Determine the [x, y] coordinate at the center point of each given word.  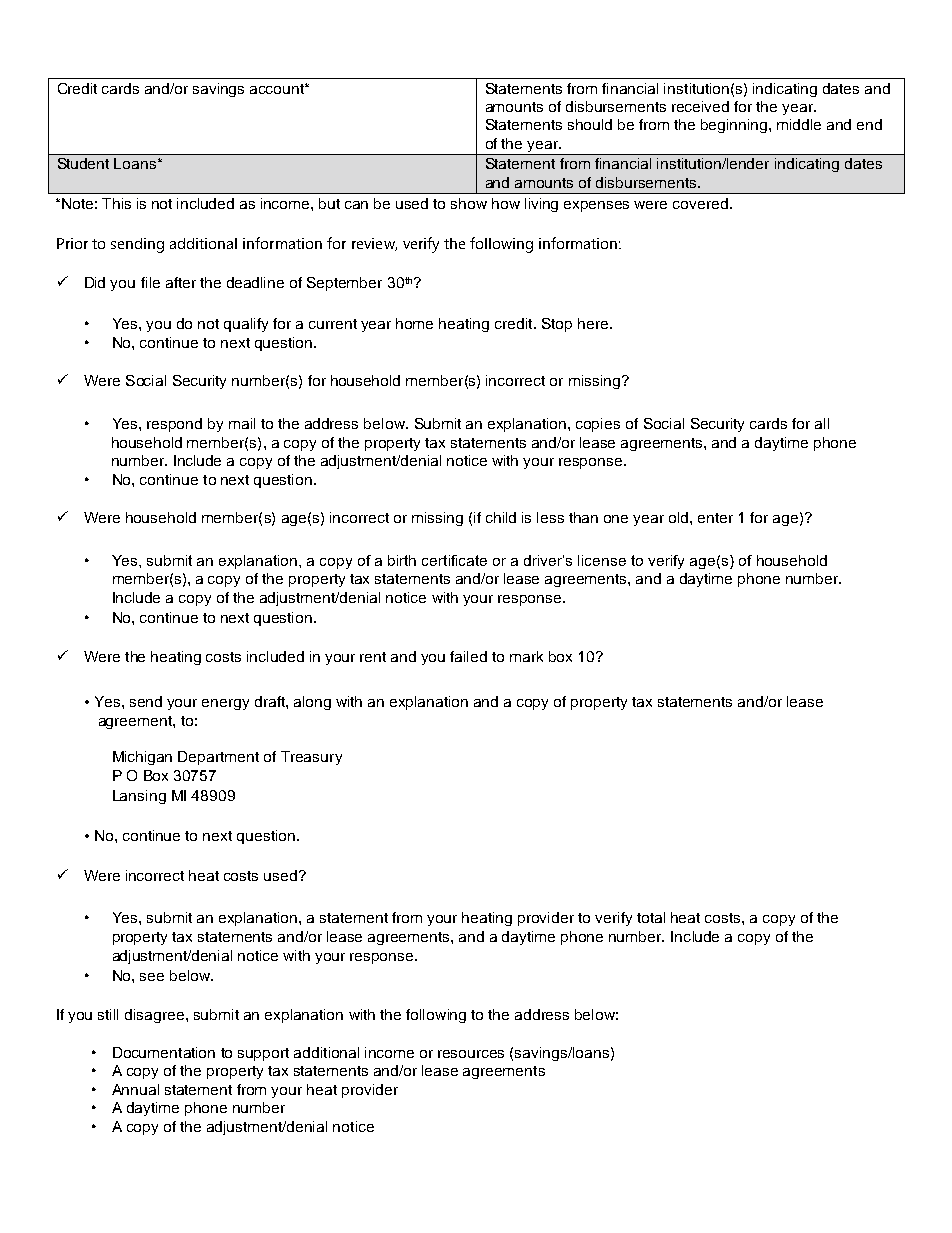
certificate [454, 560]
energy [225, 704]
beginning [735, 126]
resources [471, 1054]
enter [715, 518]
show [469, 203]
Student [83, 163]
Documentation [164, 1052]
